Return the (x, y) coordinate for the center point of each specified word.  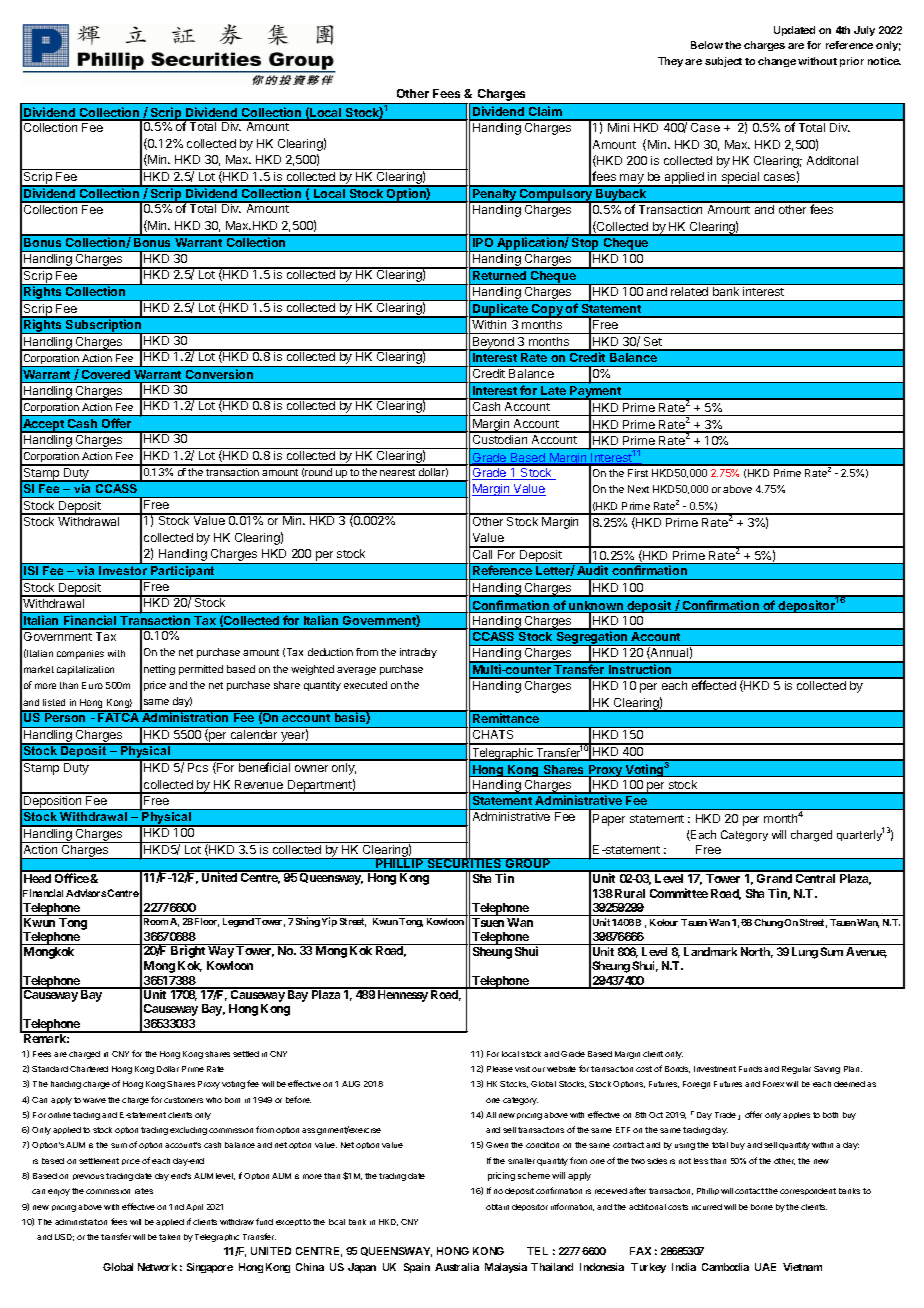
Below (707, 45)
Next (638, 489)
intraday (418, 653)
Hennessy (402, 995)
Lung (805, 953)
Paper (609, 820)
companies (80, 654)
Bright (188, 951)
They (670, 62)
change (777, 62)
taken (169, 1237)
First (638, 473)
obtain (497, 1207)
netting (159, 670)
